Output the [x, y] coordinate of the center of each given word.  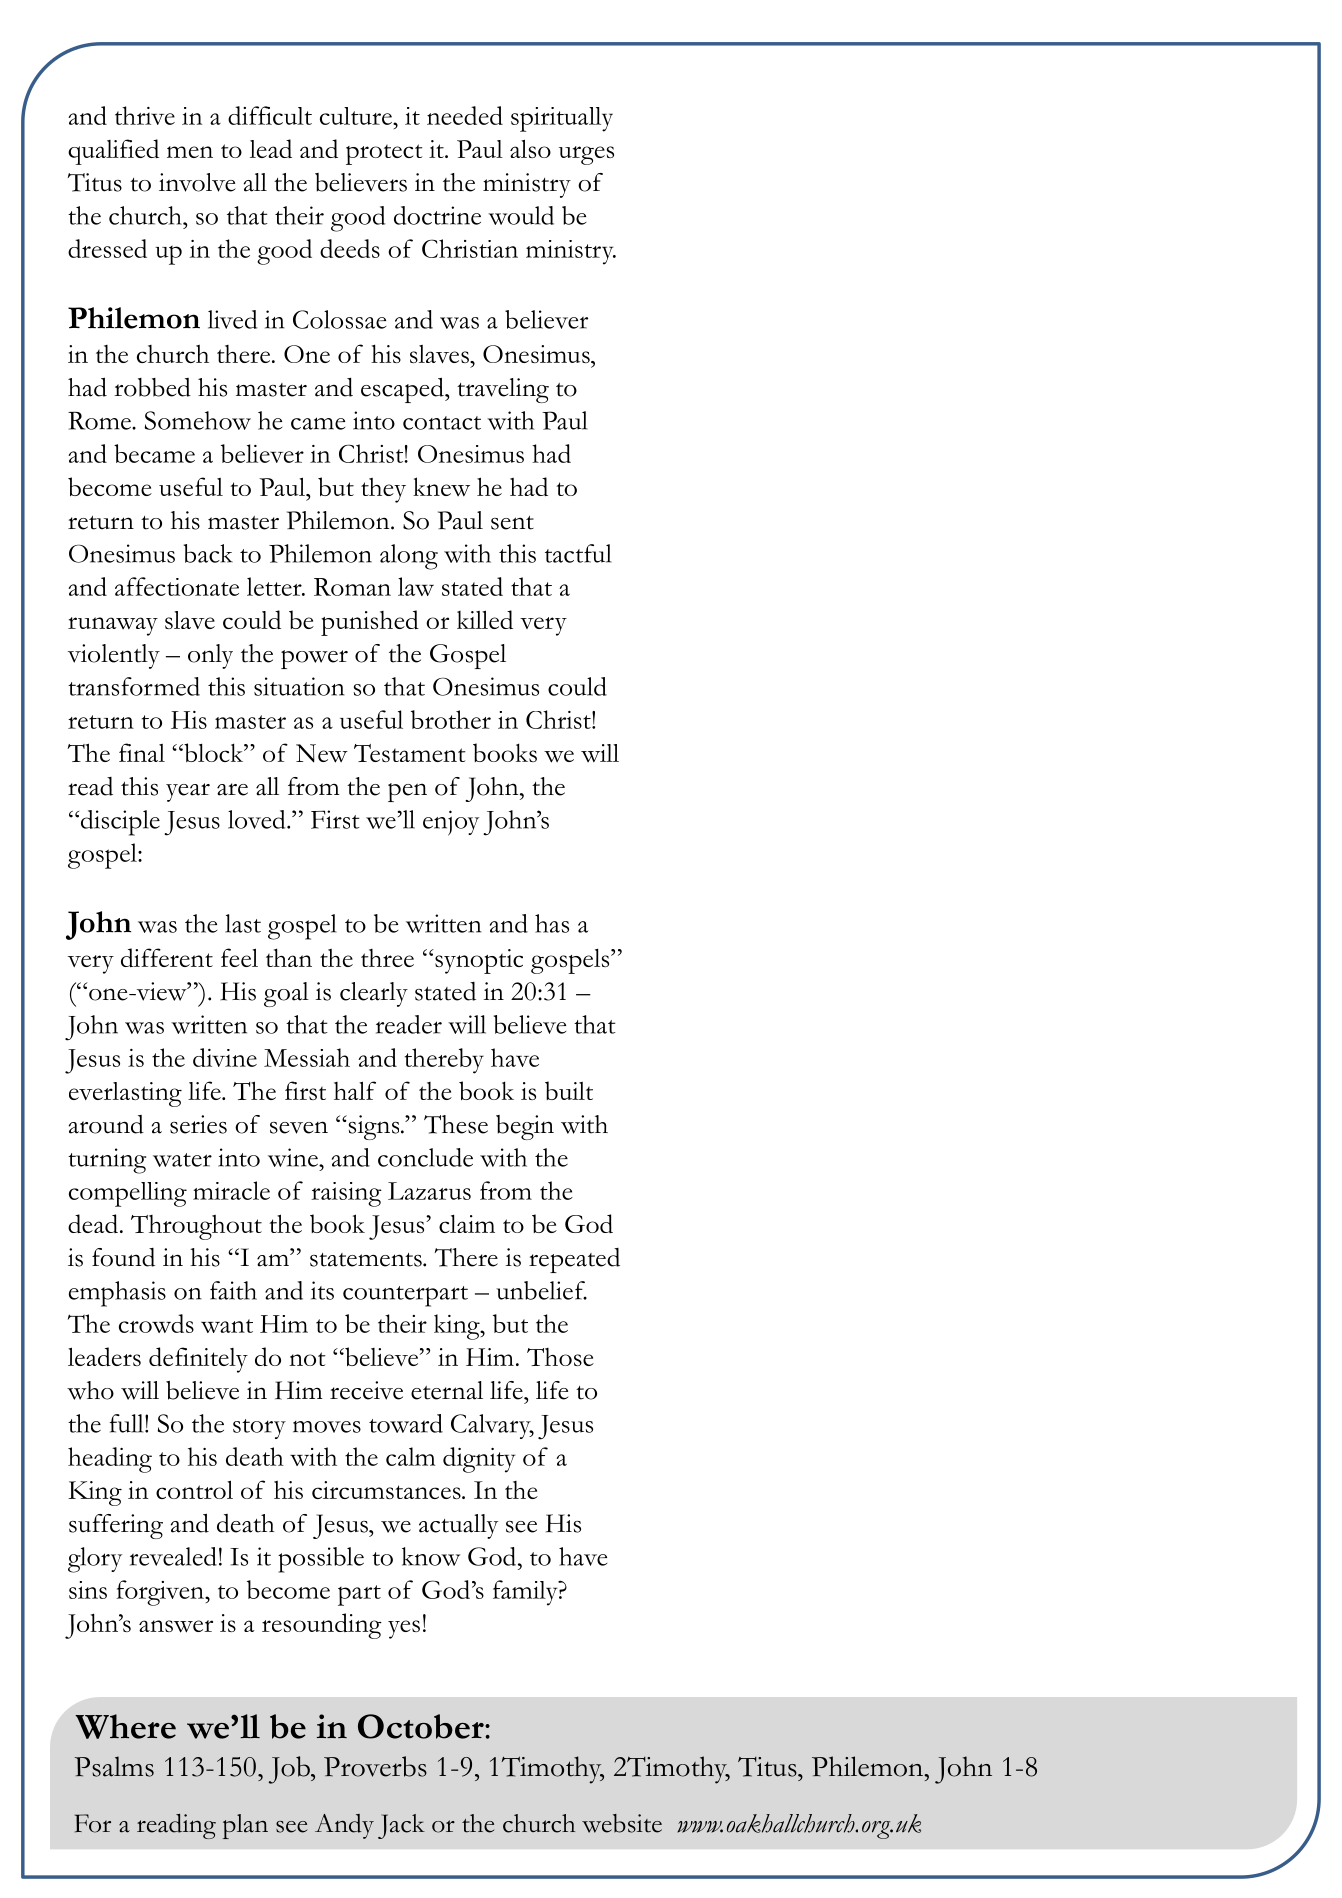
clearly [374, 994]
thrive [145, 115]
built [569, 1090]
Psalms [114, 1766]
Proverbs [375, 1766]
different [167, 957]
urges [586, 155]
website [622, 1823]
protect [384, 154]
